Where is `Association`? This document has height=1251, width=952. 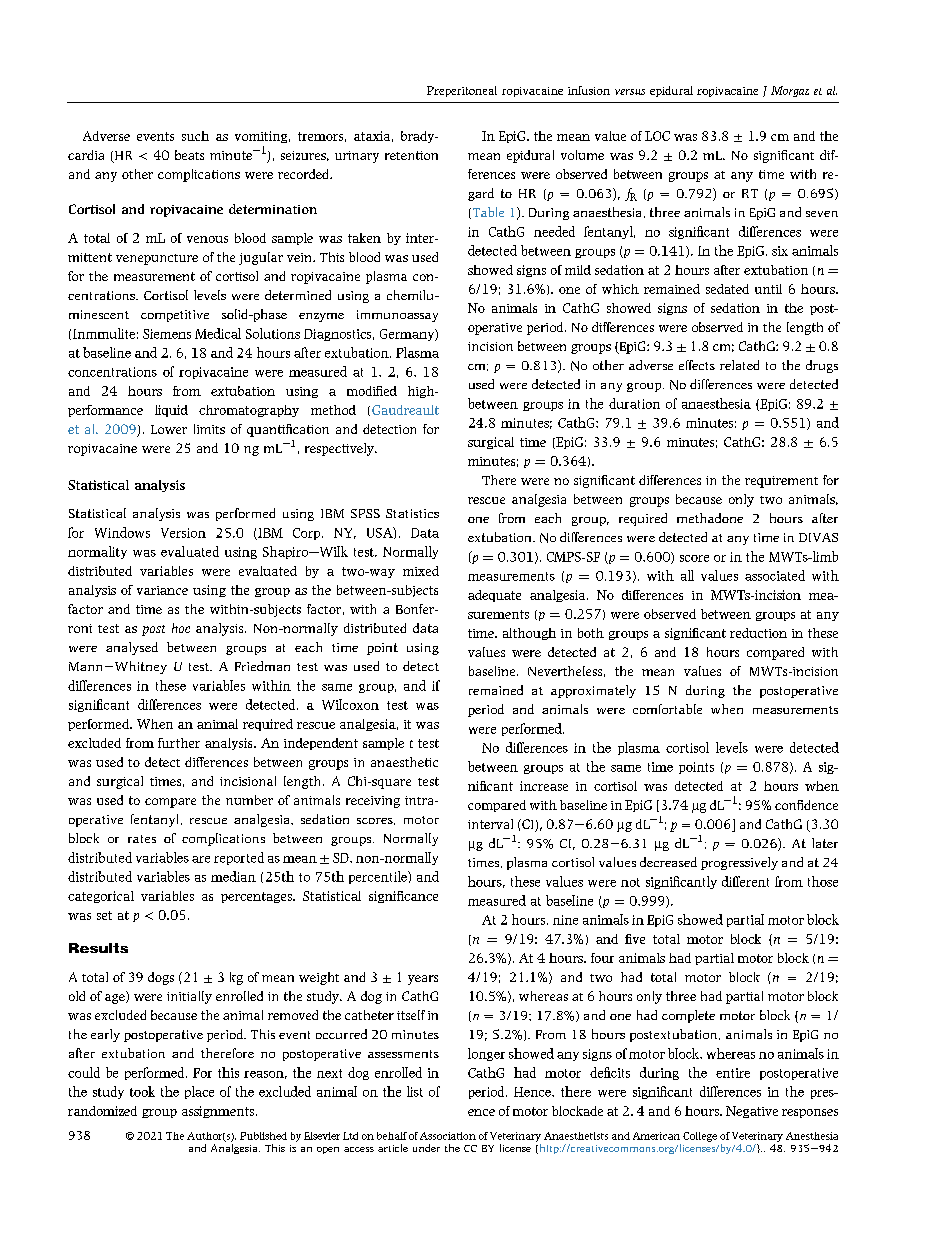 Association is located at coordinates (448, 1136).
